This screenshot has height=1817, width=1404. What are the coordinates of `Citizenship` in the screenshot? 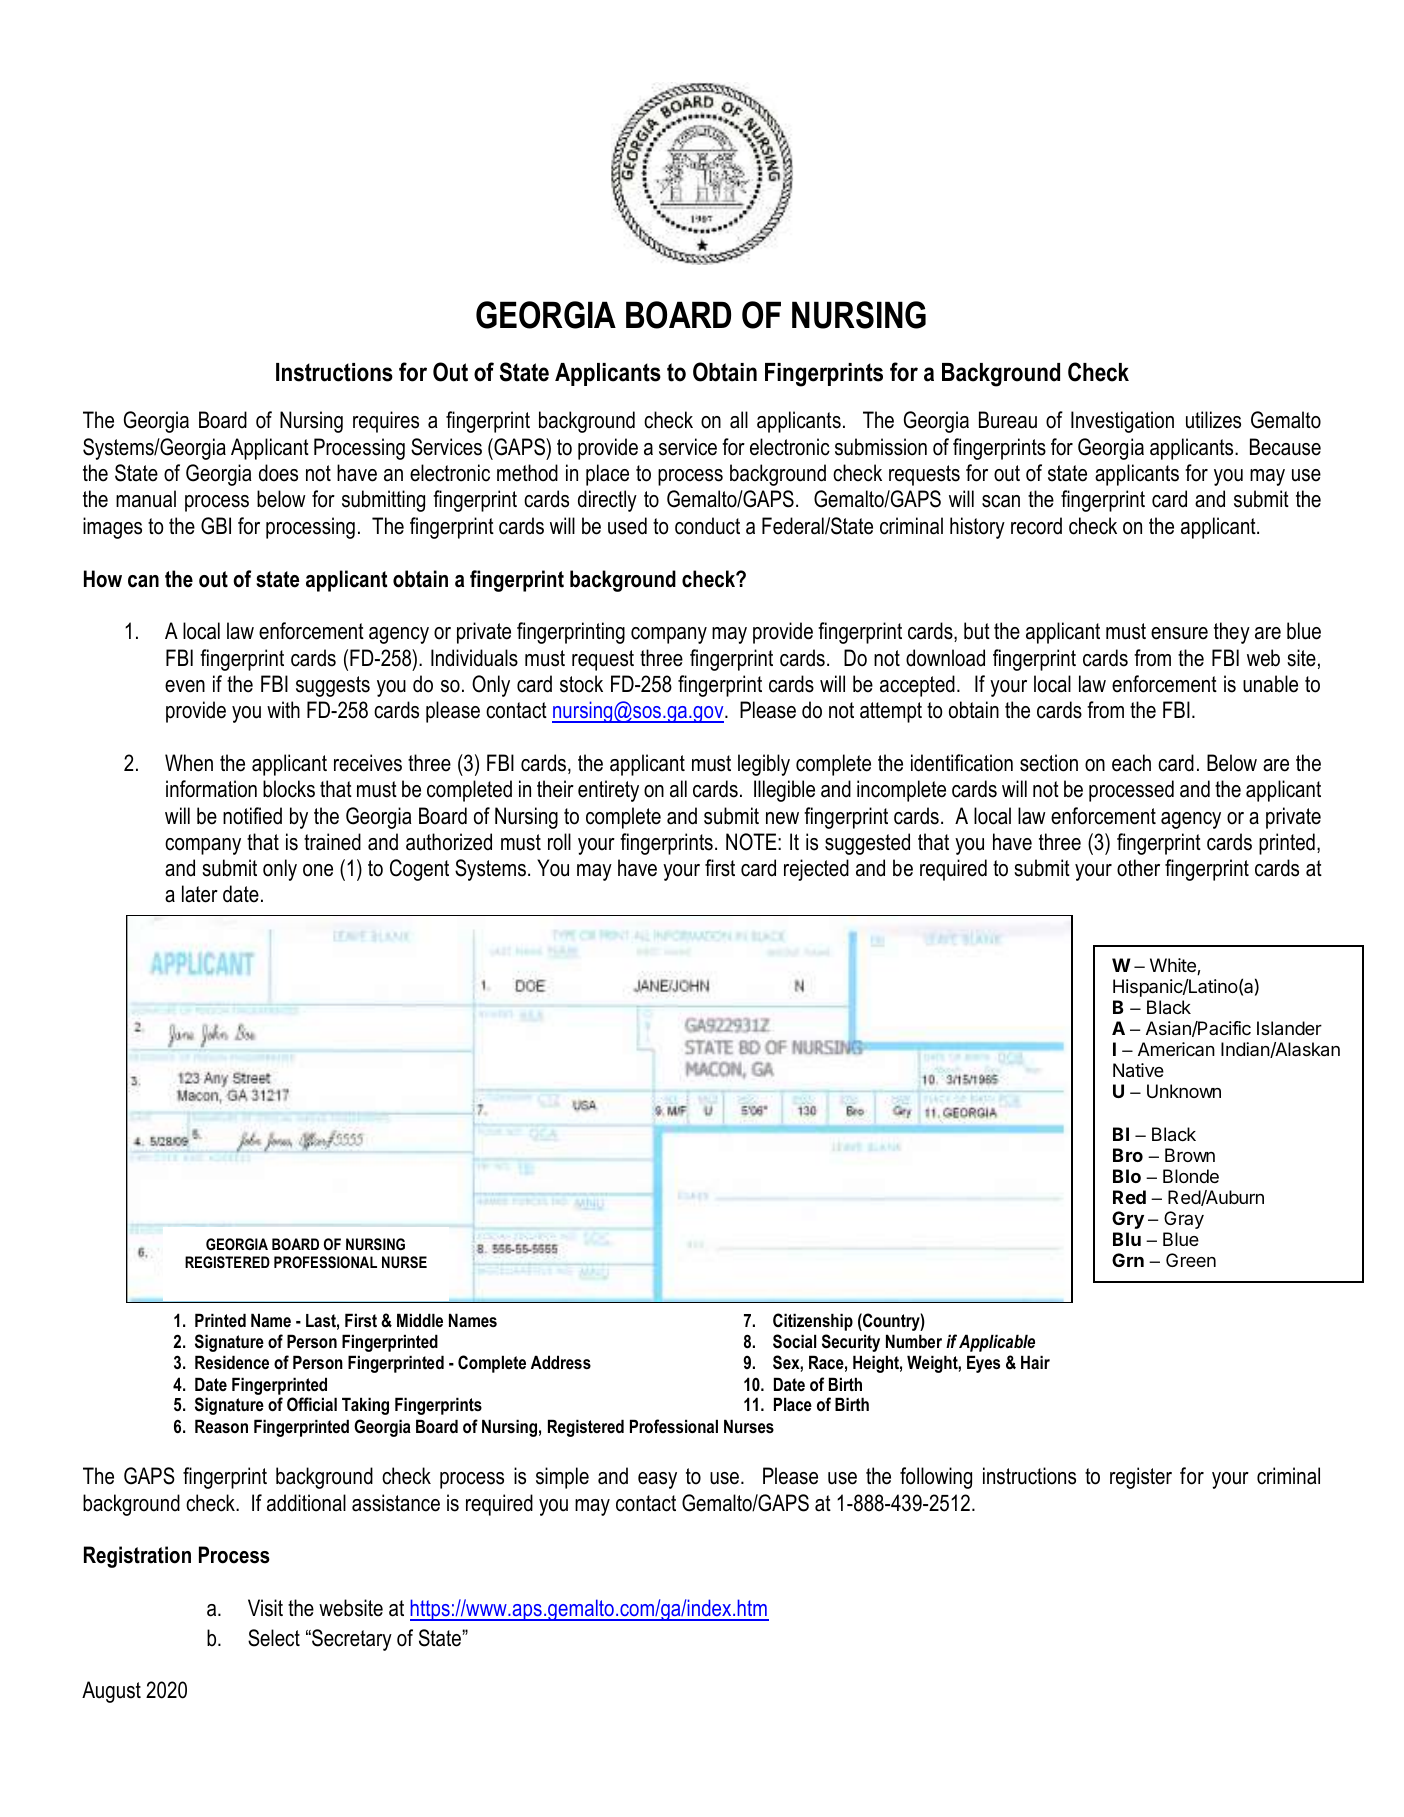 It's located at (813, 1322).
